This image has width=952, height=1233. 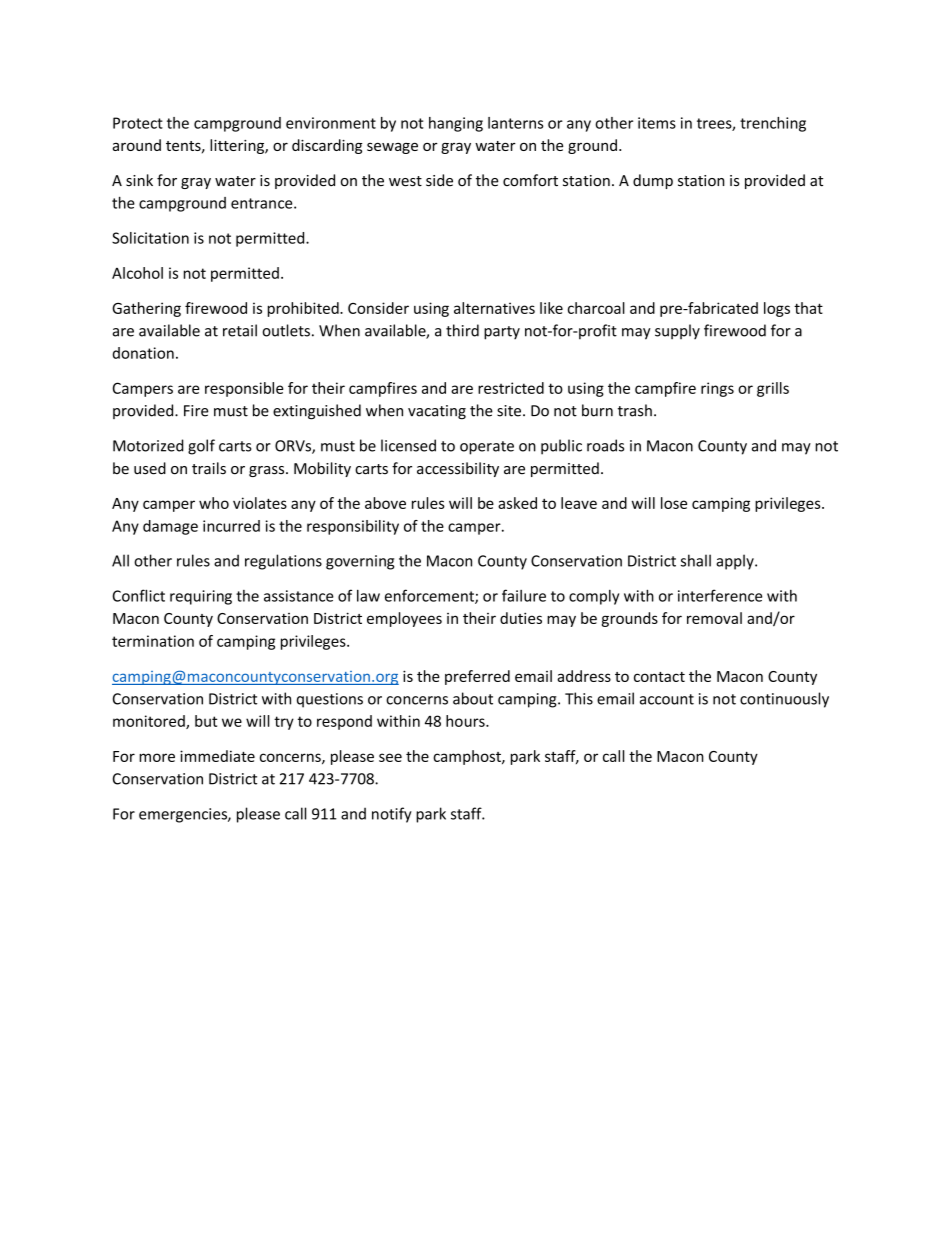 What do you see at coordinates (136, 145) in the image?
I see `around` at bounding box center [136, 145].
